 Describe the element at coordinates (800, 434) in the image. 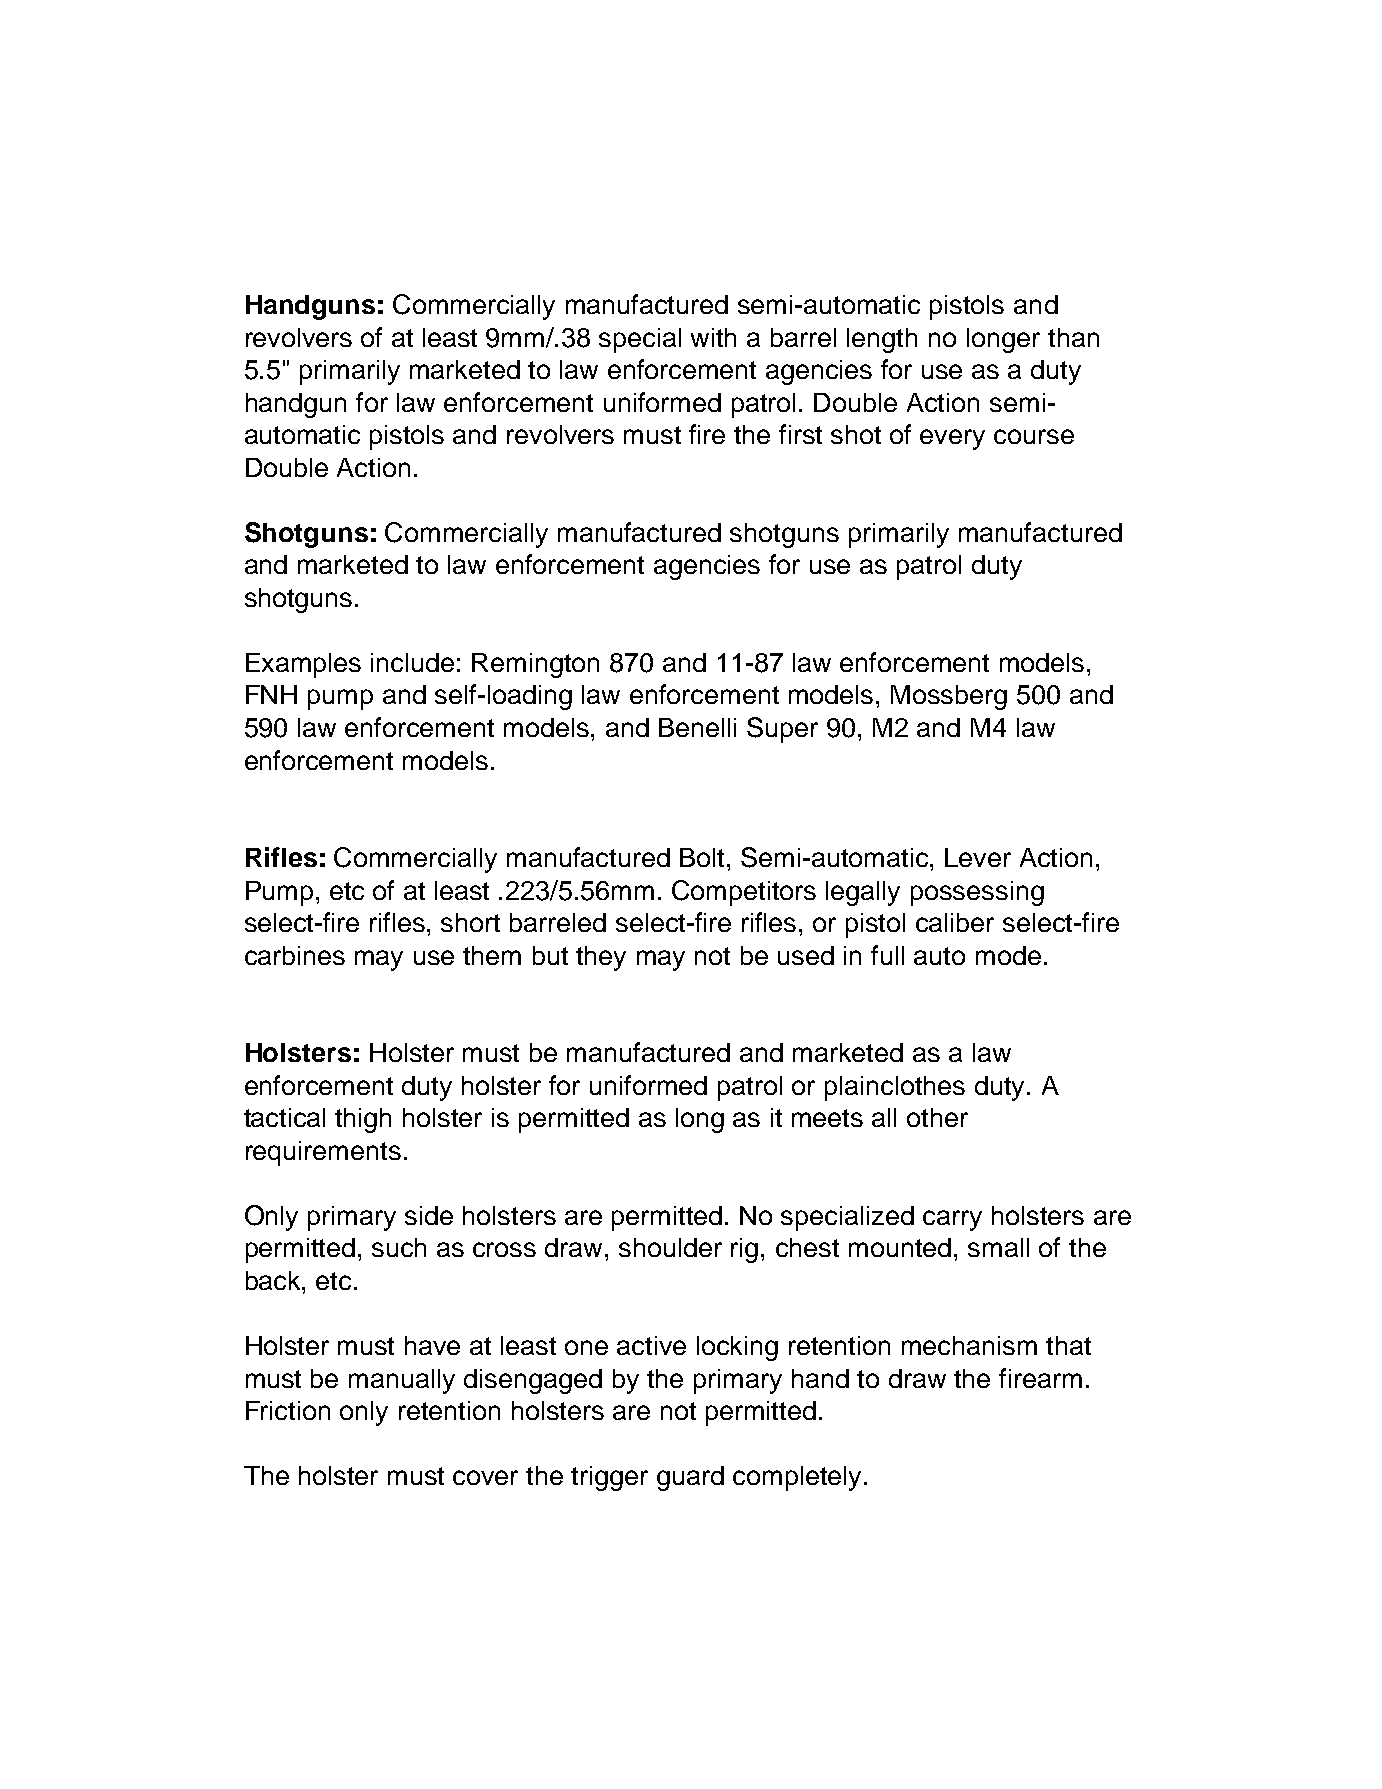

I see `first` at that location.
